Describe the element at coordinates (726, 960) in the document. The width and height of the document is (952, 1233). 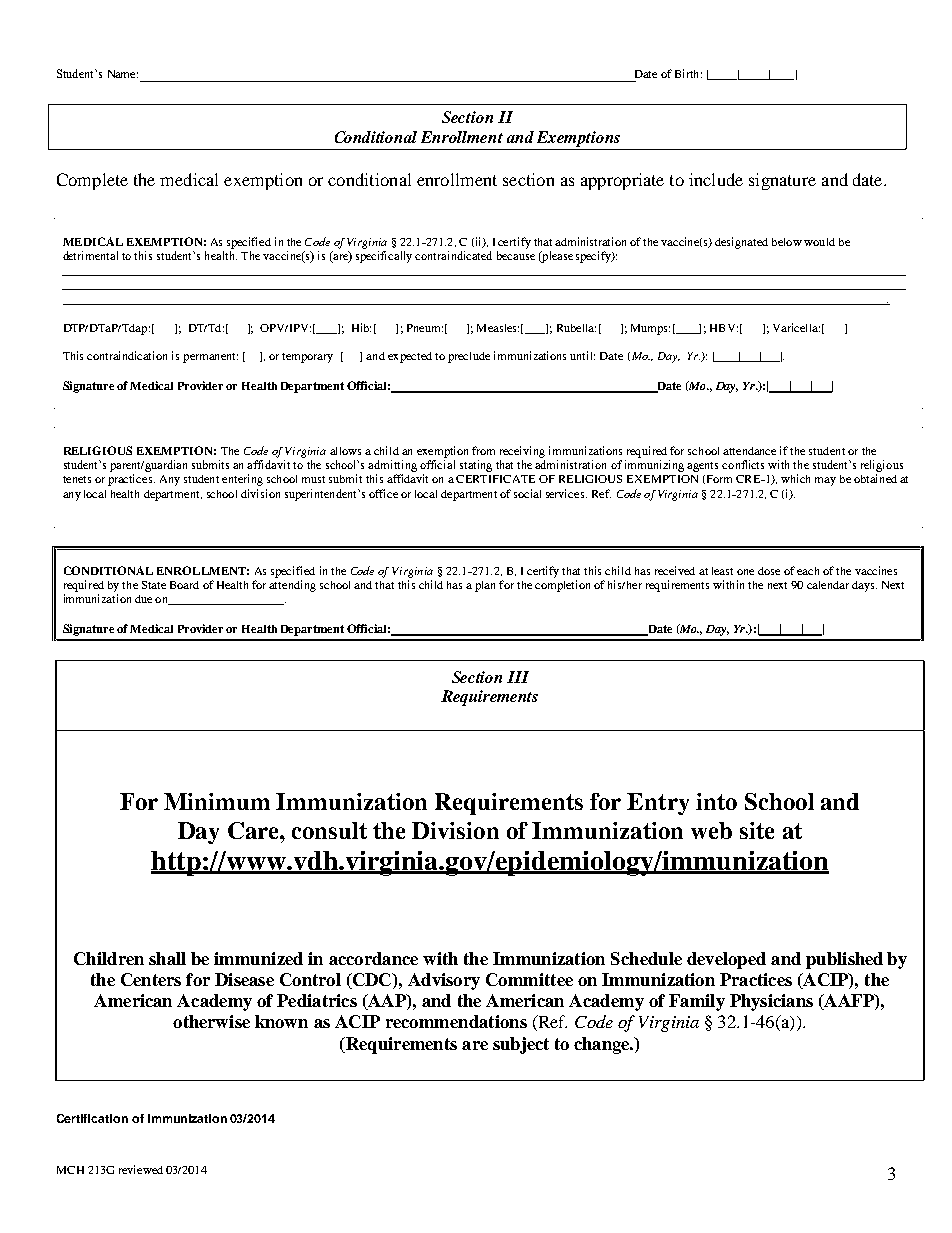
I see `developed` at that location.
